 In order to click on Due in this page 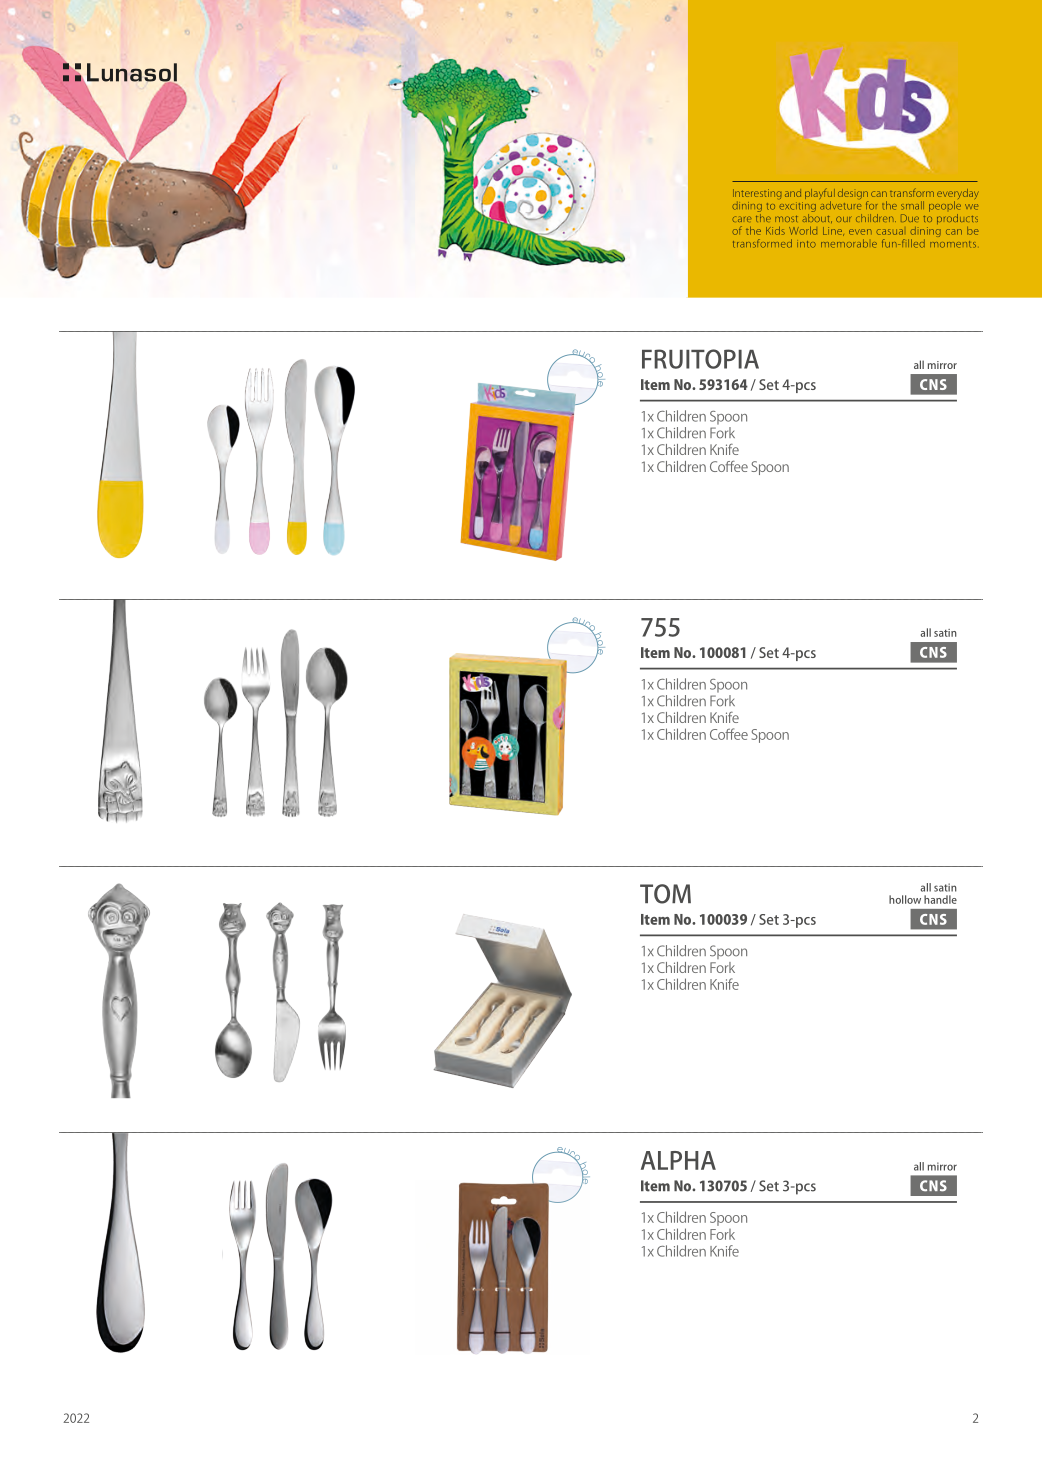, I will do `click(910, 218)`.
